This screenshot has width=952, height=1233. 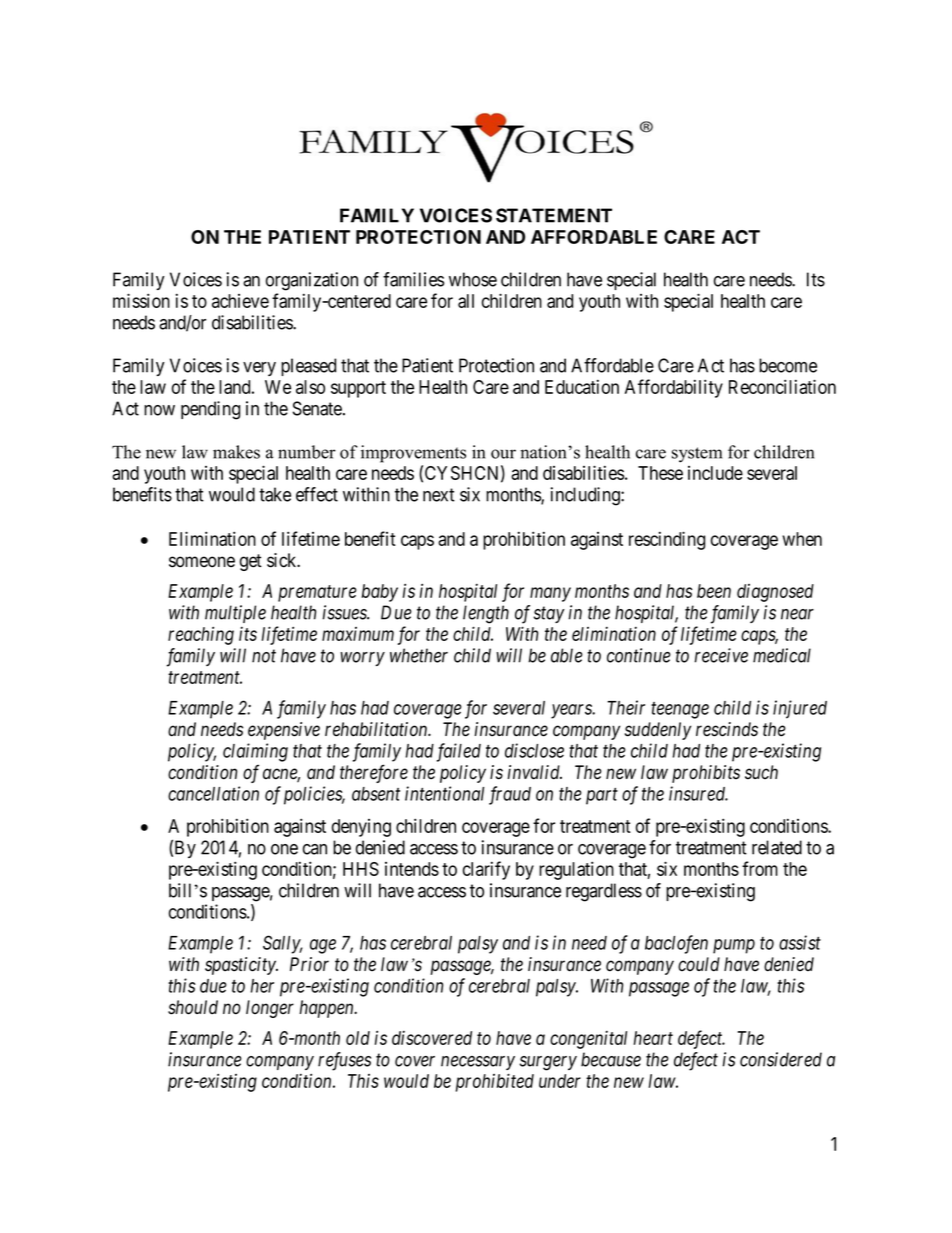 I want to click on STATEMENT, so click(x=554, y=215).
